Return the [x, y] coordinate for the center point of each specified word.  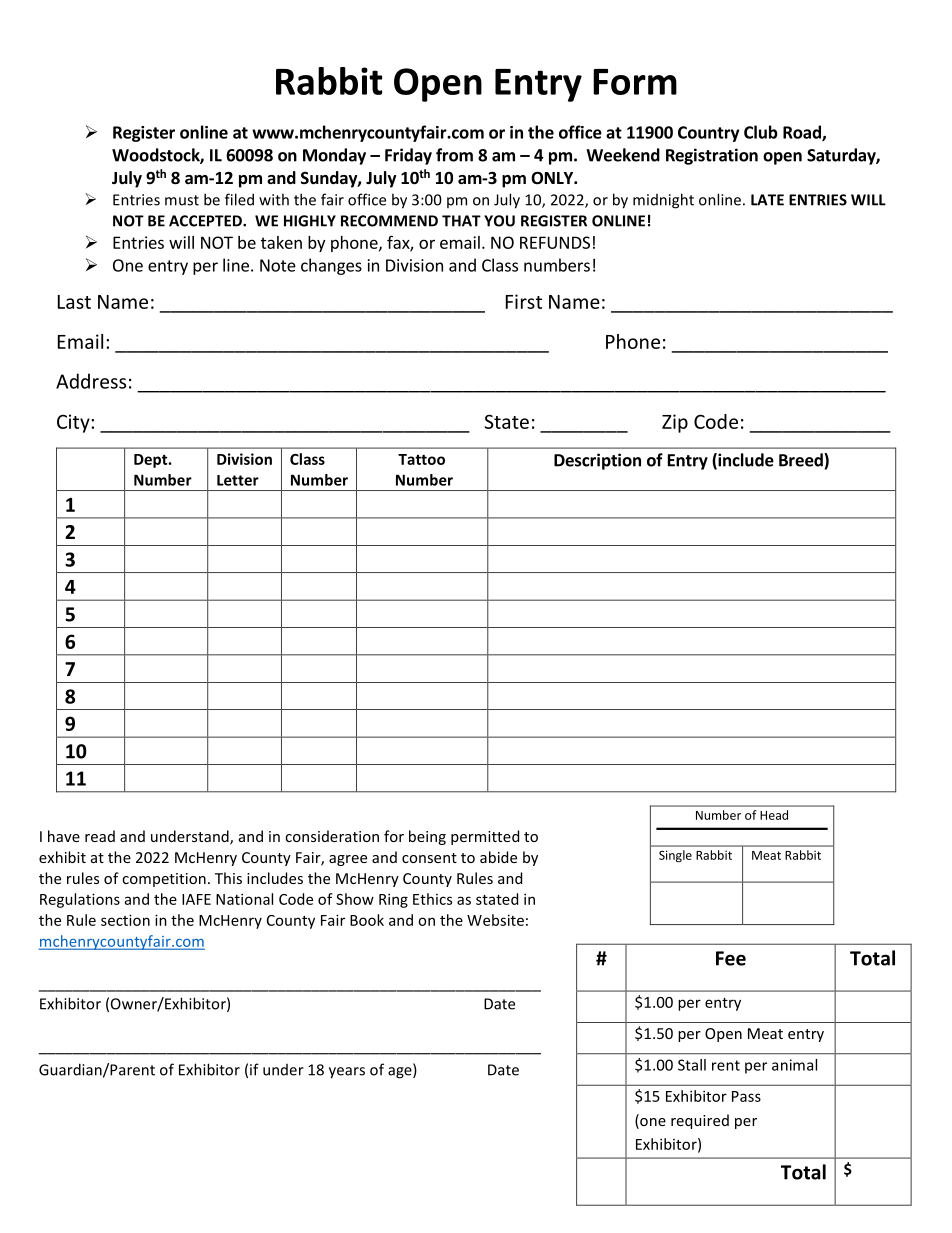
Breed [802, 460]
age [401, 1073]
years [347, 1073]
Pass [746, 1096]
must [182, 200]
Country [708, 134]
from [454, 155]
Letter [238, 480]
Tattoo [421, 459]
